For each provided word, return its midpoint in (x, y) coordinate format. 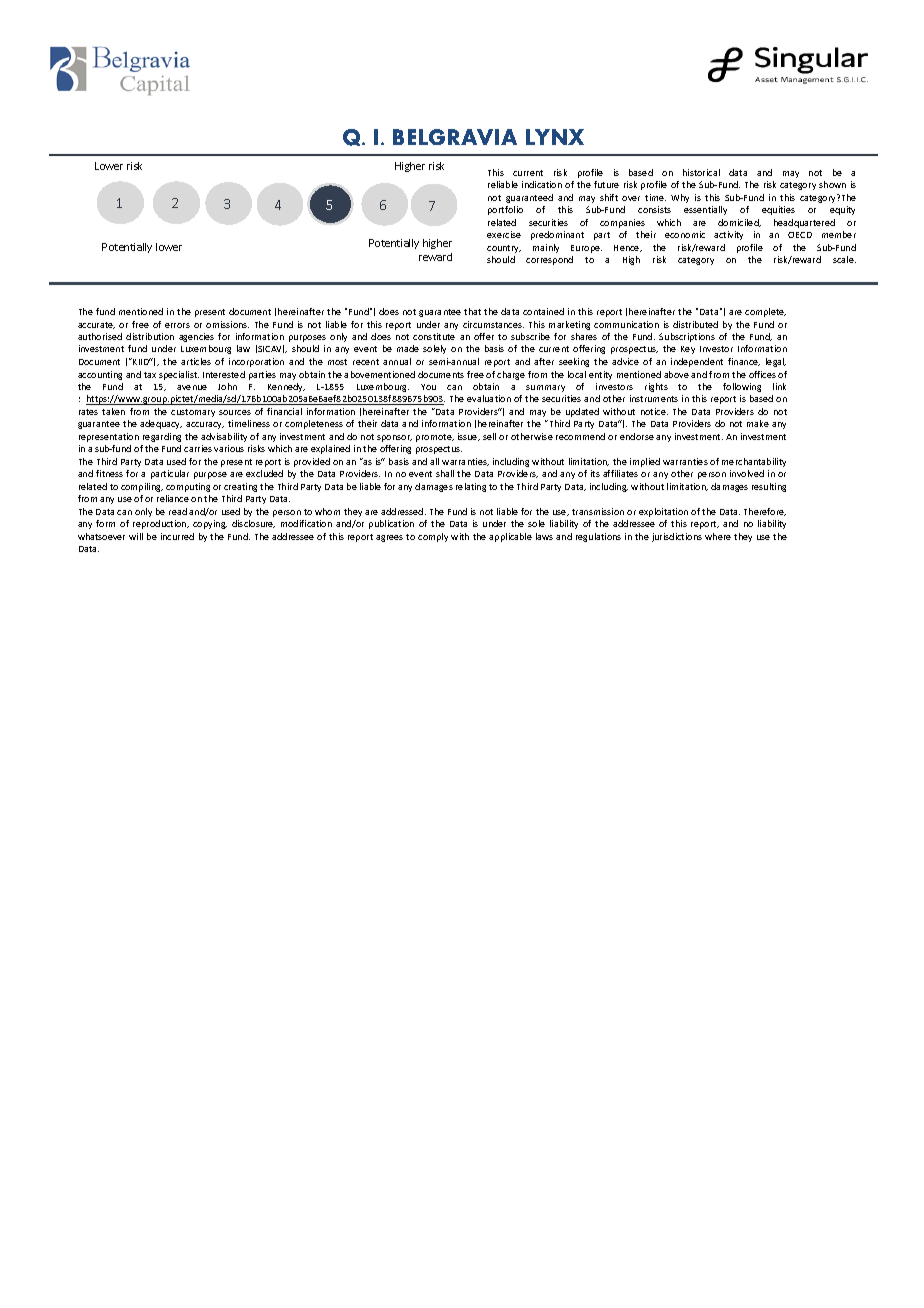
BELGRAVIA (455, 137)
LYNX (555, 137)
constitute (434, 336)
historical (701, 172)
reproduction (161, 524)
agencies (196, 337)
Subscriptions (687, 337)
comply (433, 537)
